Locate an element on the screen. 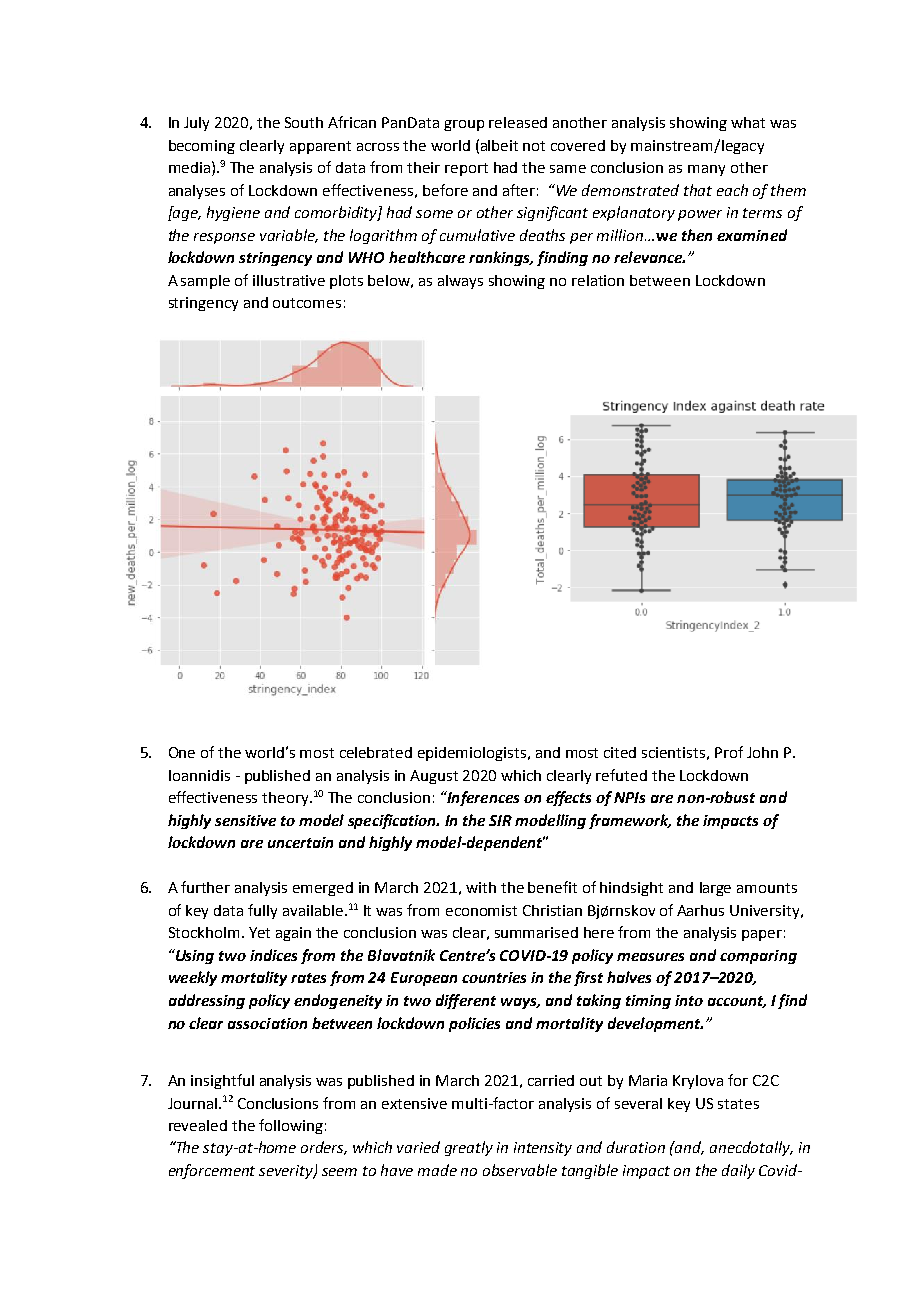 The height and width of the screenshot is (1308, 924). One is located at coordinates (182, 752).
